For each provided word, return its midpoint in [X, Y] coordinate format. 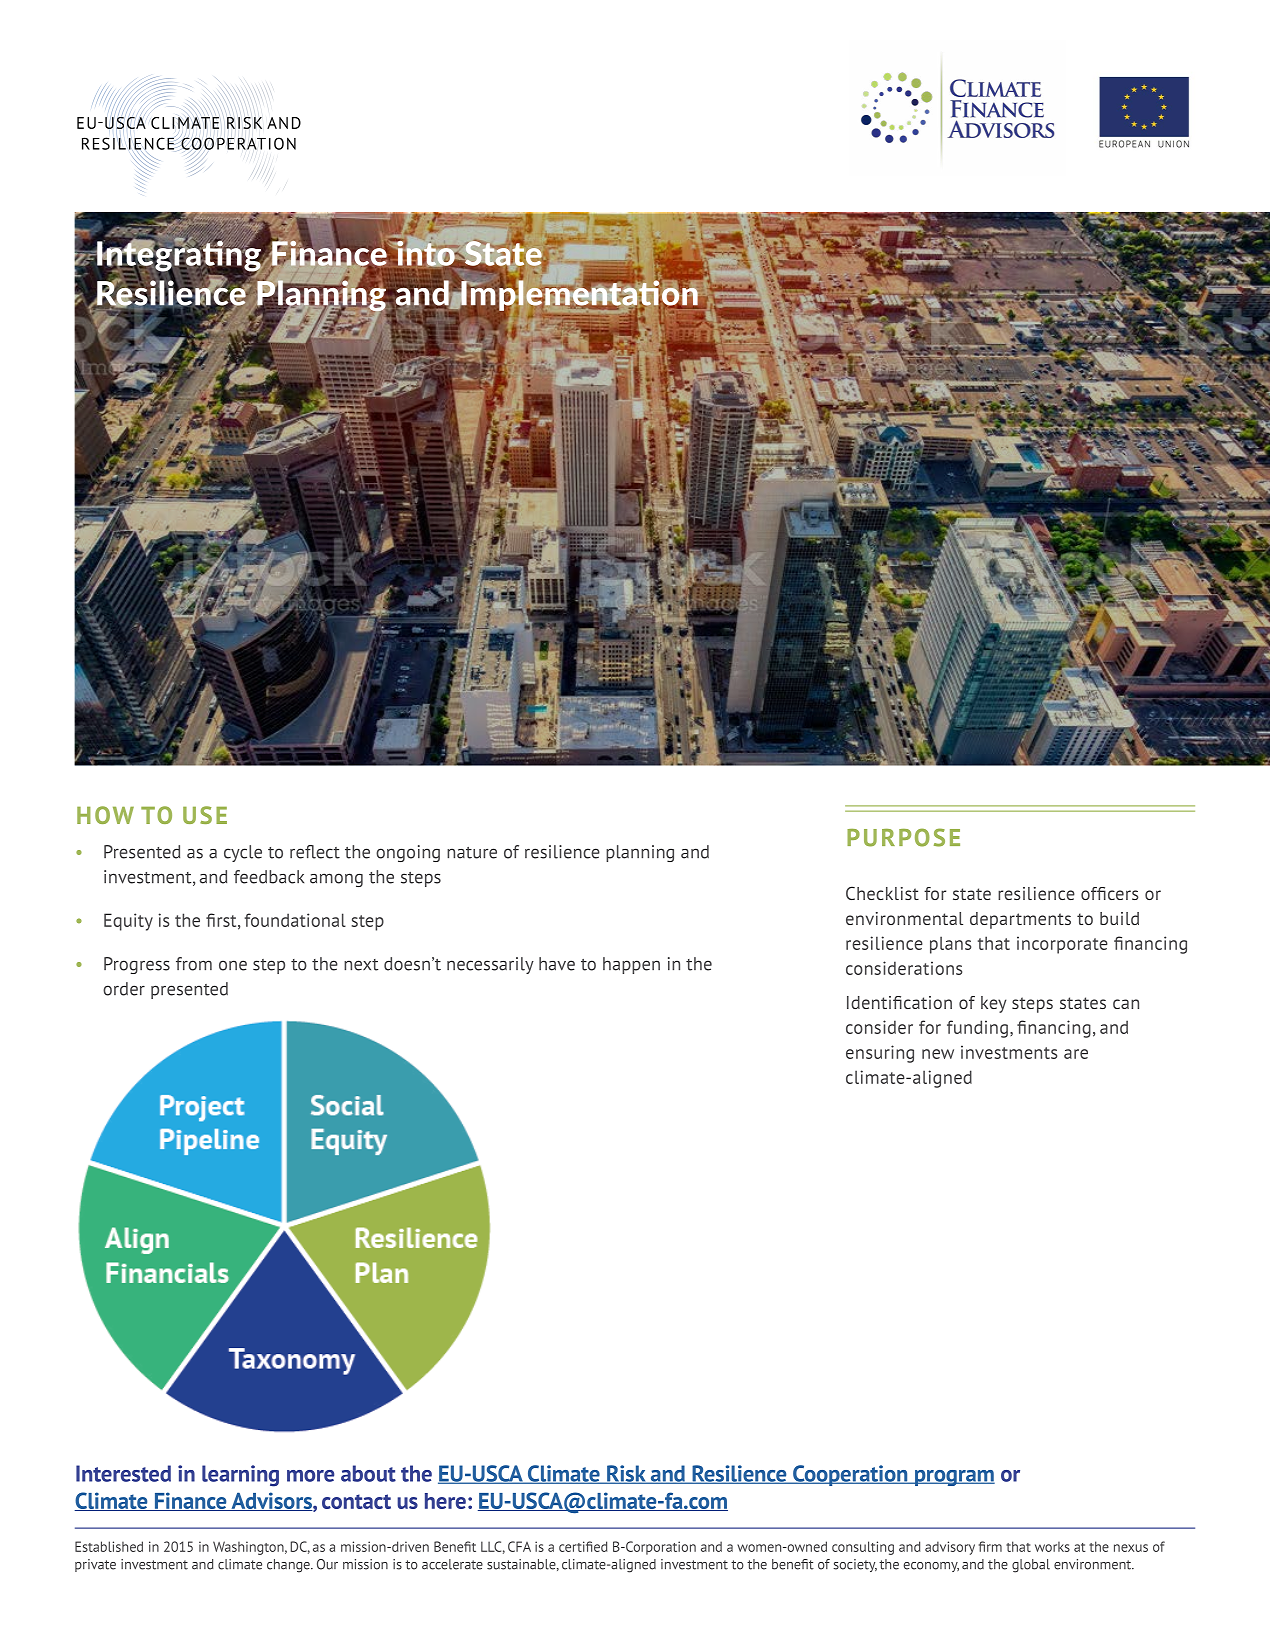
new [938, 1054]
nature [472, 853]
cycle [243, 853]
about [368, 1473]
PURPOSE [903, 837]
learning [240, 1476]
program [954, 1478]
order [124, 989]
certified [583, 1546]
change [289, 1566]
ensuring [880, 1054]
